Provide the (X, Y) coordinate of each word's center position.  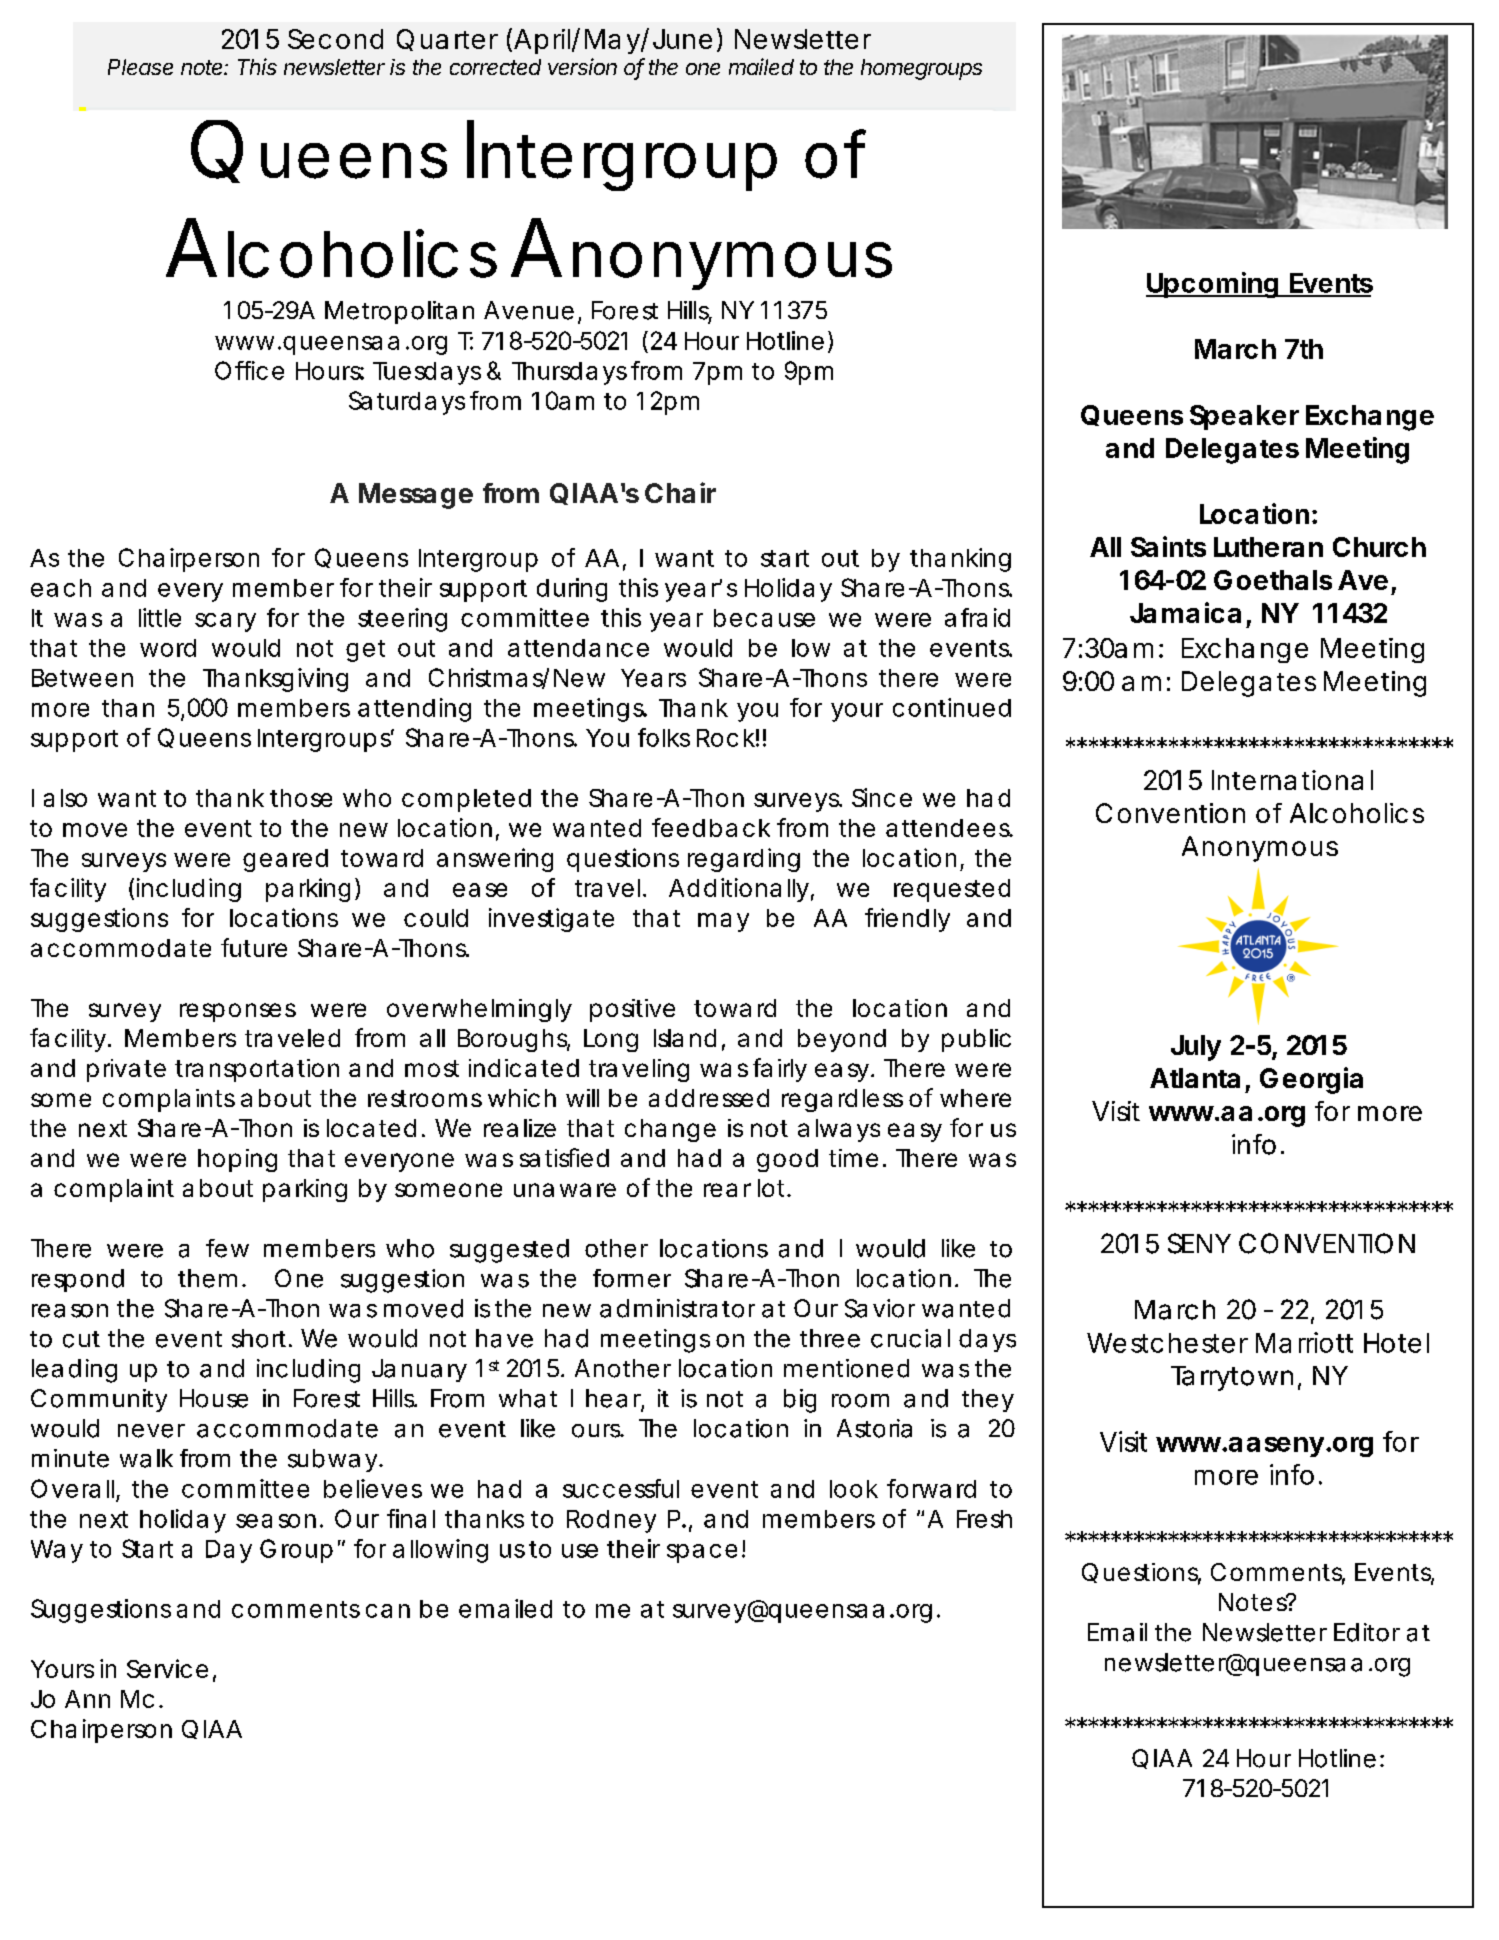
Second (335, 39)
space (702, 1553)
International (1292, 780)
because (764, 618)
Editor (1367, 1632)
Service (167, 1668)
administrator (677, 1308)
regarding (744, 860)
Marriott (1304, 1342)
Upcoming (1212, 285)
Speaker (1244, 417)
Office (249, 370)
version (582, 66)
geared (285, 860)
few (227, 1248)
